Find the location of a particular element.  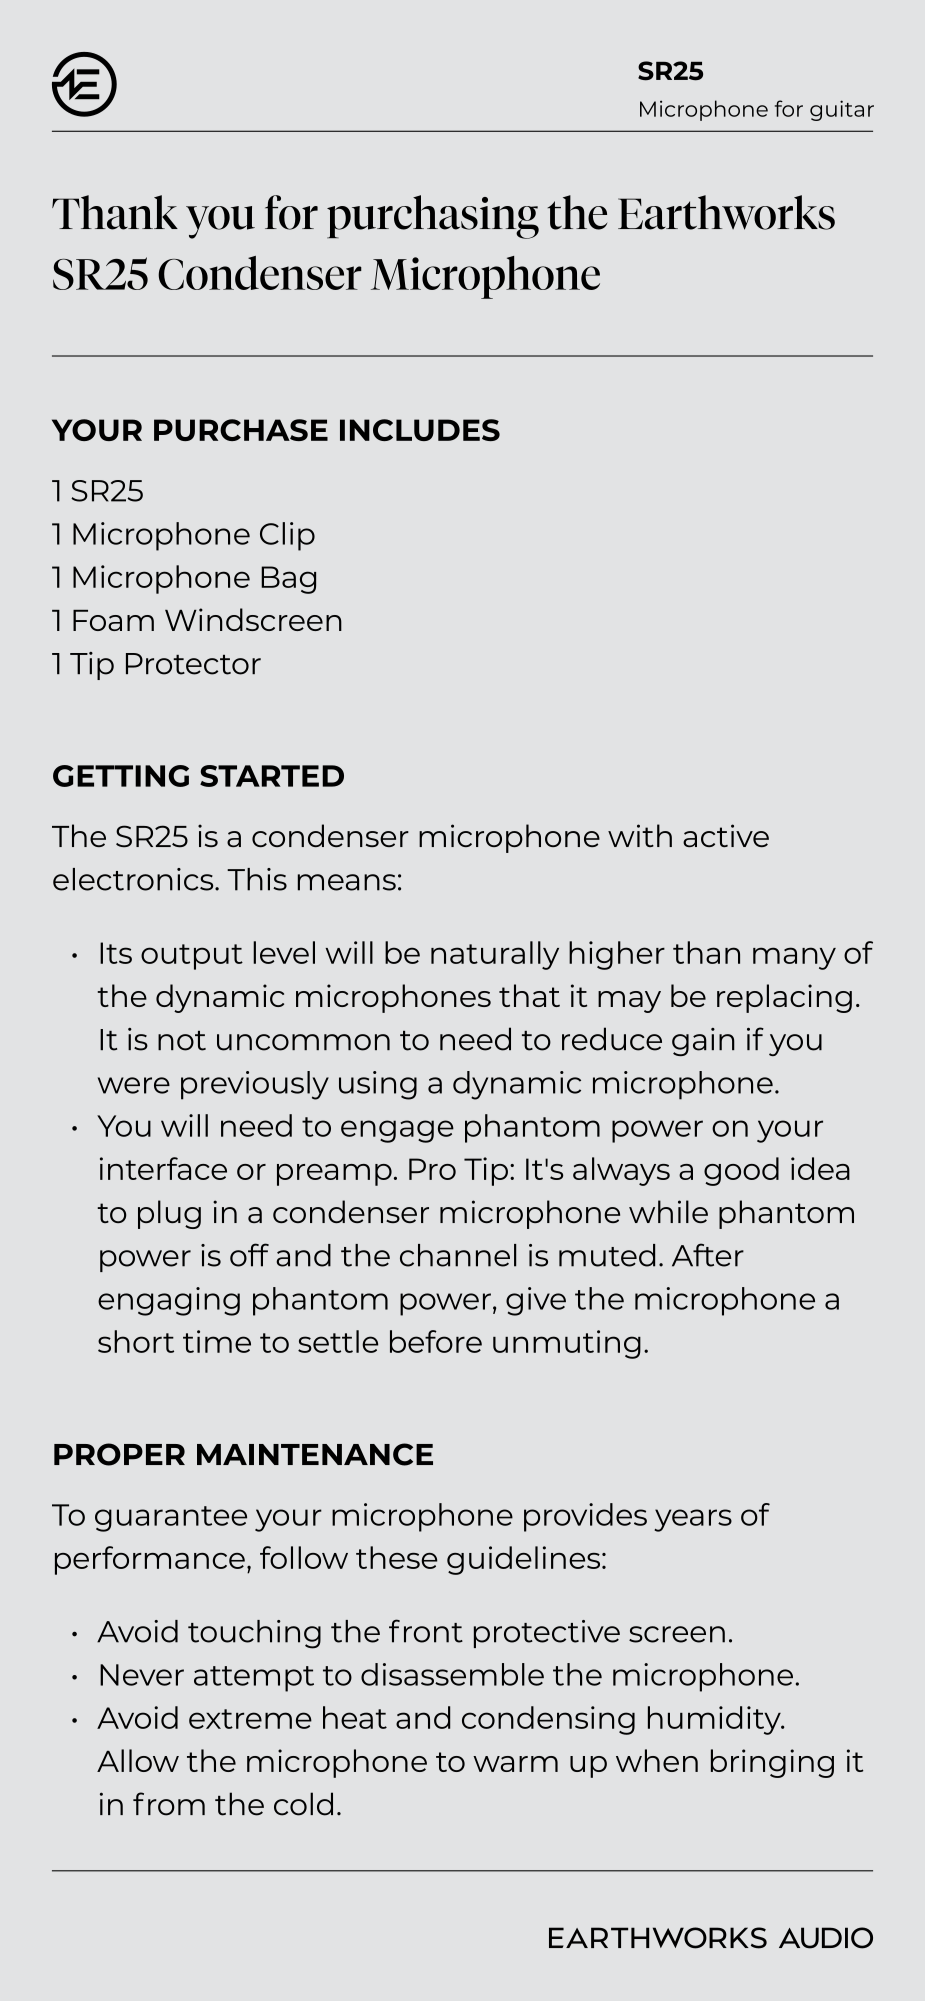

active is located at coordinates (726, 835).
